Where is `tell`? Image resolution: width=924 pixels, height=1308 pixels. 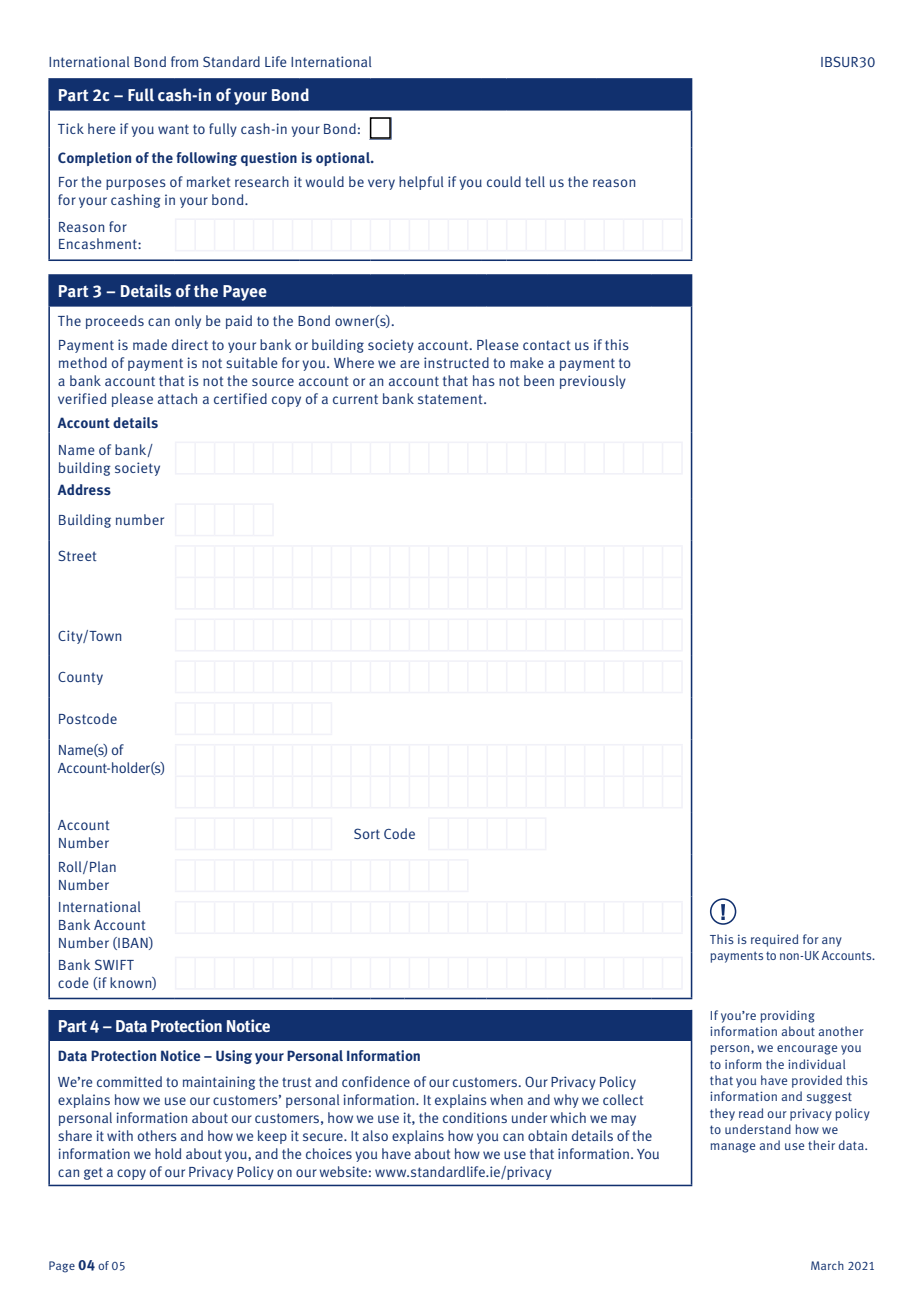
tell is located at coordinates (535, 181).
